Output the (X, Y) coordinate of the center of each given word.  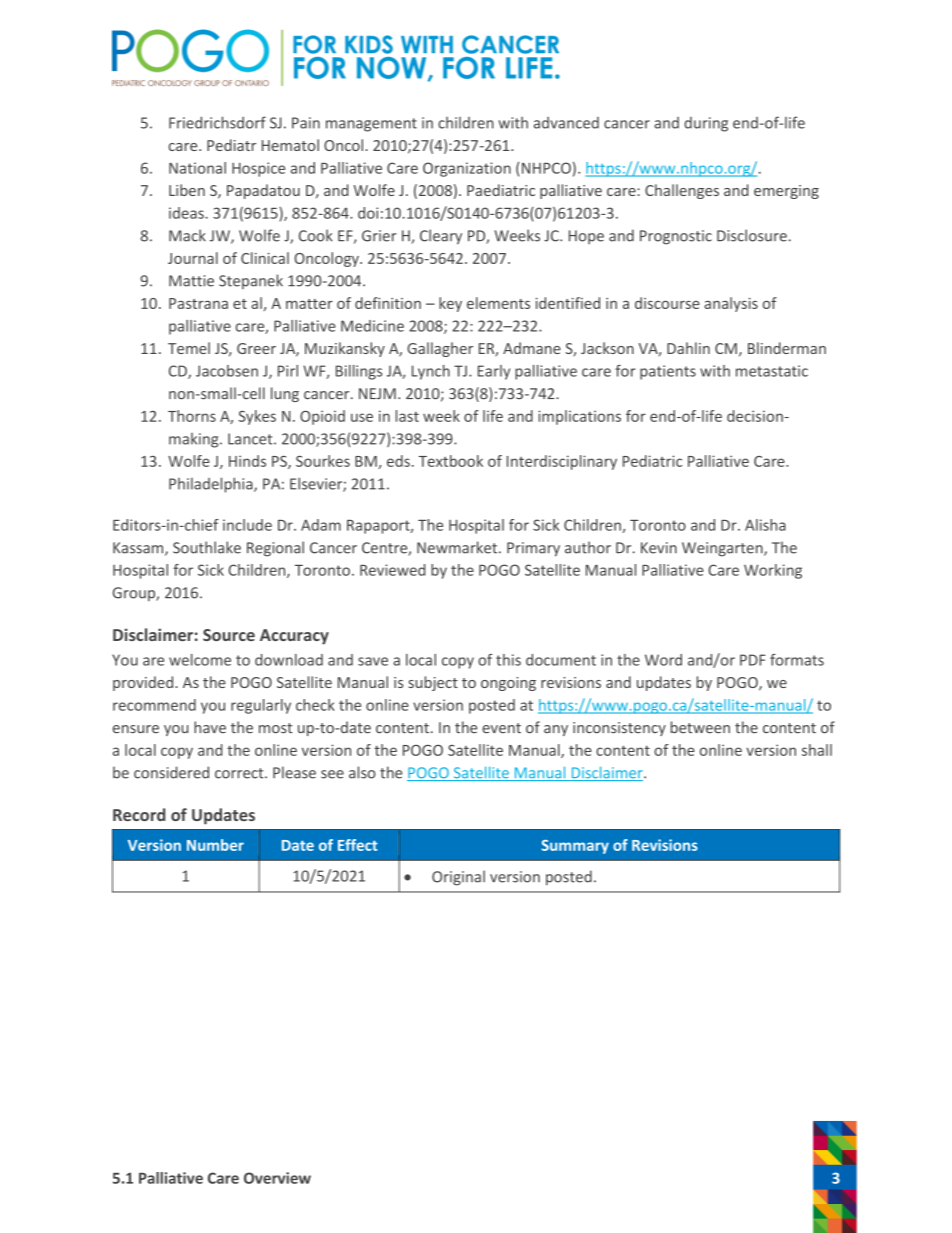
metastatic (772, 371)
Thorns (192, 416)
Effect (358, 845)
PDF (753, 660)
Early (494, 372)
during (706, 124)
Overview (277, 1178)
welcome (200, 660)
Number (215, 845)
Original (458, 878)
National (197, 168)
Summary (575, 847)
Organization (467, 169)
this (508, 660)
